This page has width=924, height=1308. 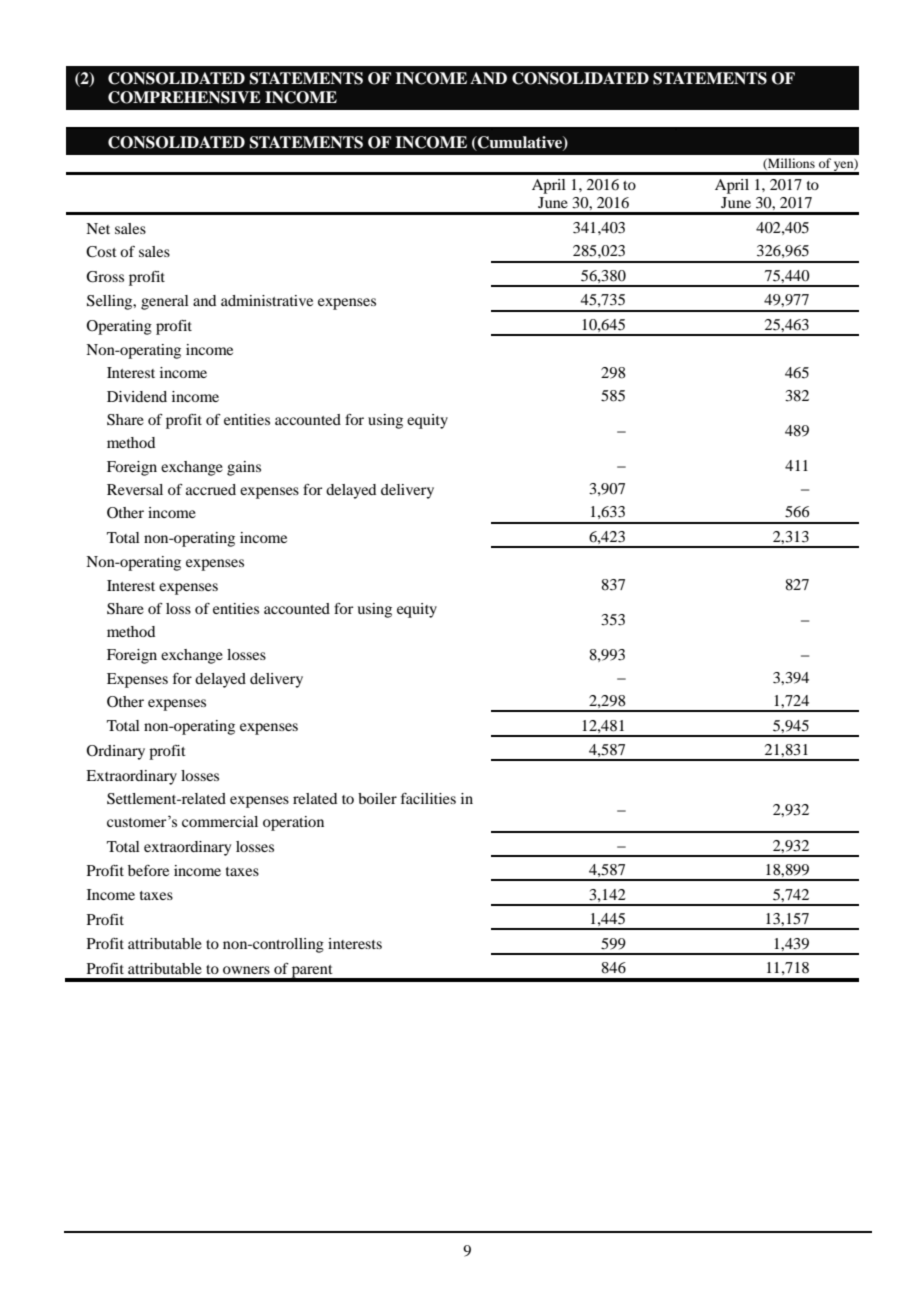 What do you see at coordinates (246, 970) in the page?
I see `owners` at bounding box center [246, 970].
